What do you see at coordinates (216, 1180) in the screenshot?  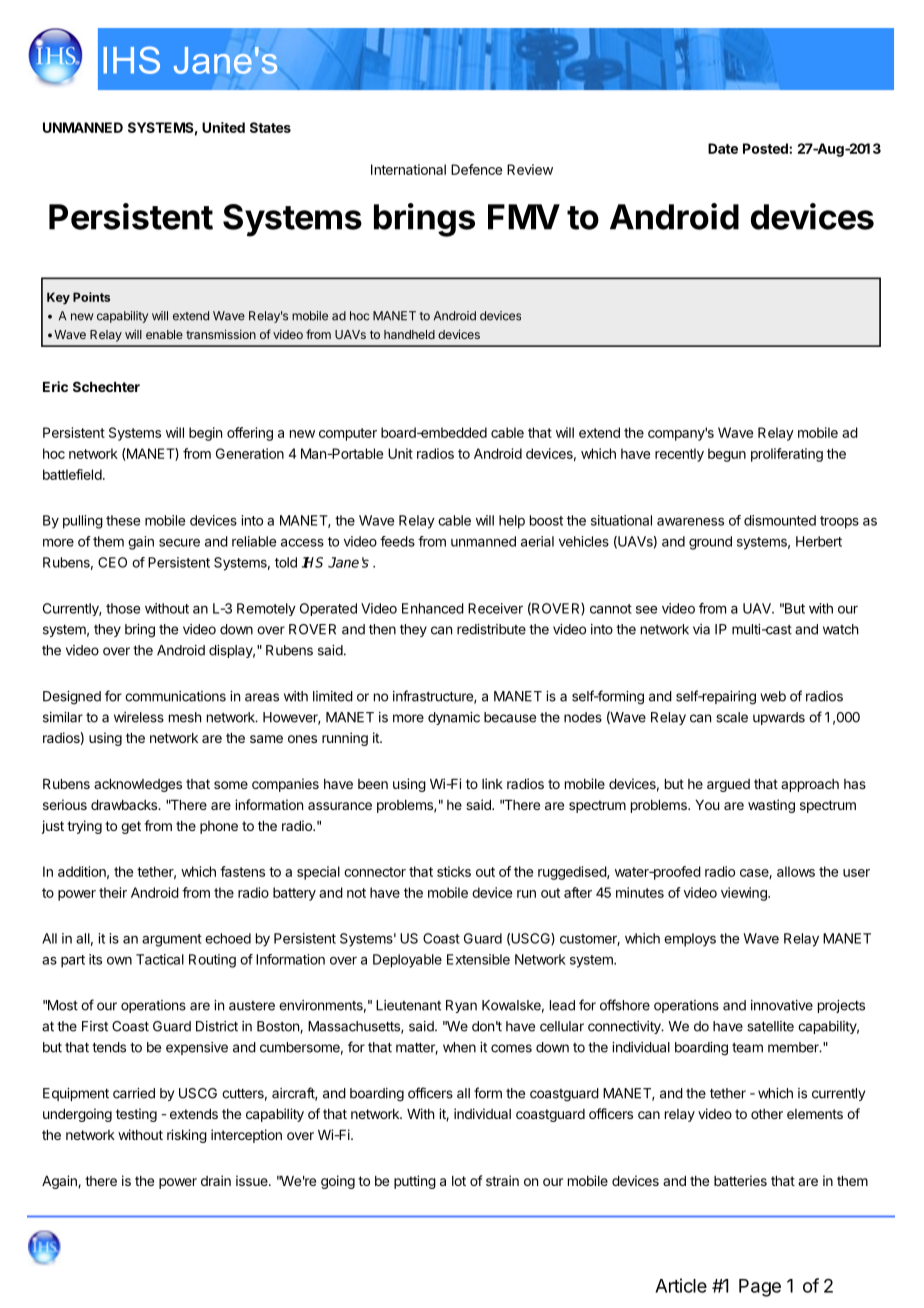 I see `drain` at bounding box center [216, 1180].
